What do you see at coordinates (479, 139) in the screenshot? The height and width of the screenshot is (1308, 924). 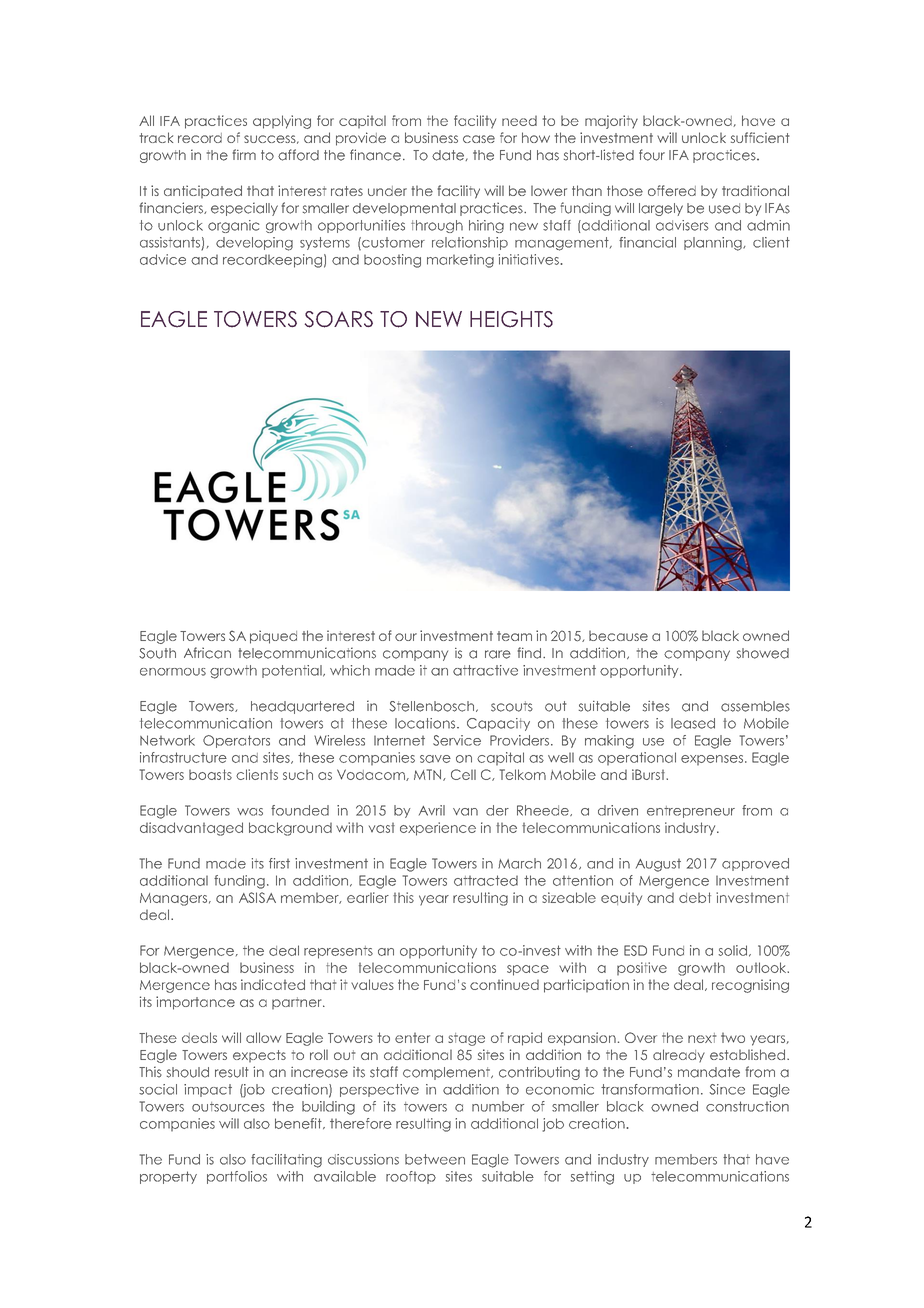 I see `case` at bounding box center [479, 139].
